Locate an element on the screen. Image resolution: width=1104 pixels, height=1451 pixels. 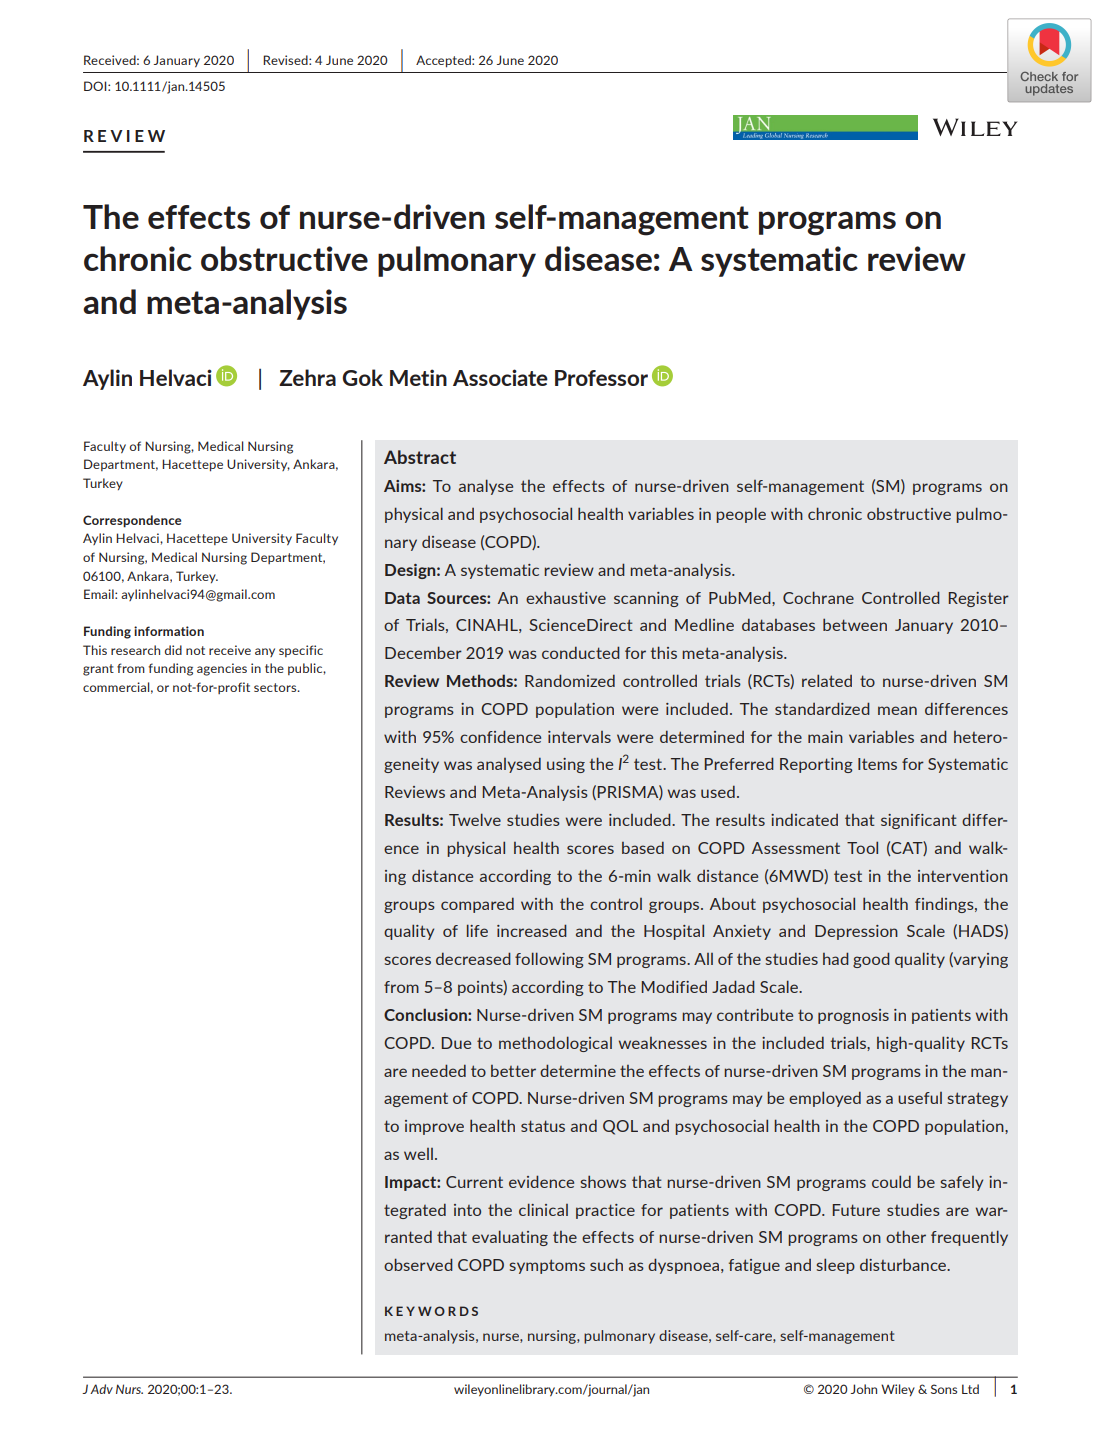
Adv is located at coordinates (101, 1389).
